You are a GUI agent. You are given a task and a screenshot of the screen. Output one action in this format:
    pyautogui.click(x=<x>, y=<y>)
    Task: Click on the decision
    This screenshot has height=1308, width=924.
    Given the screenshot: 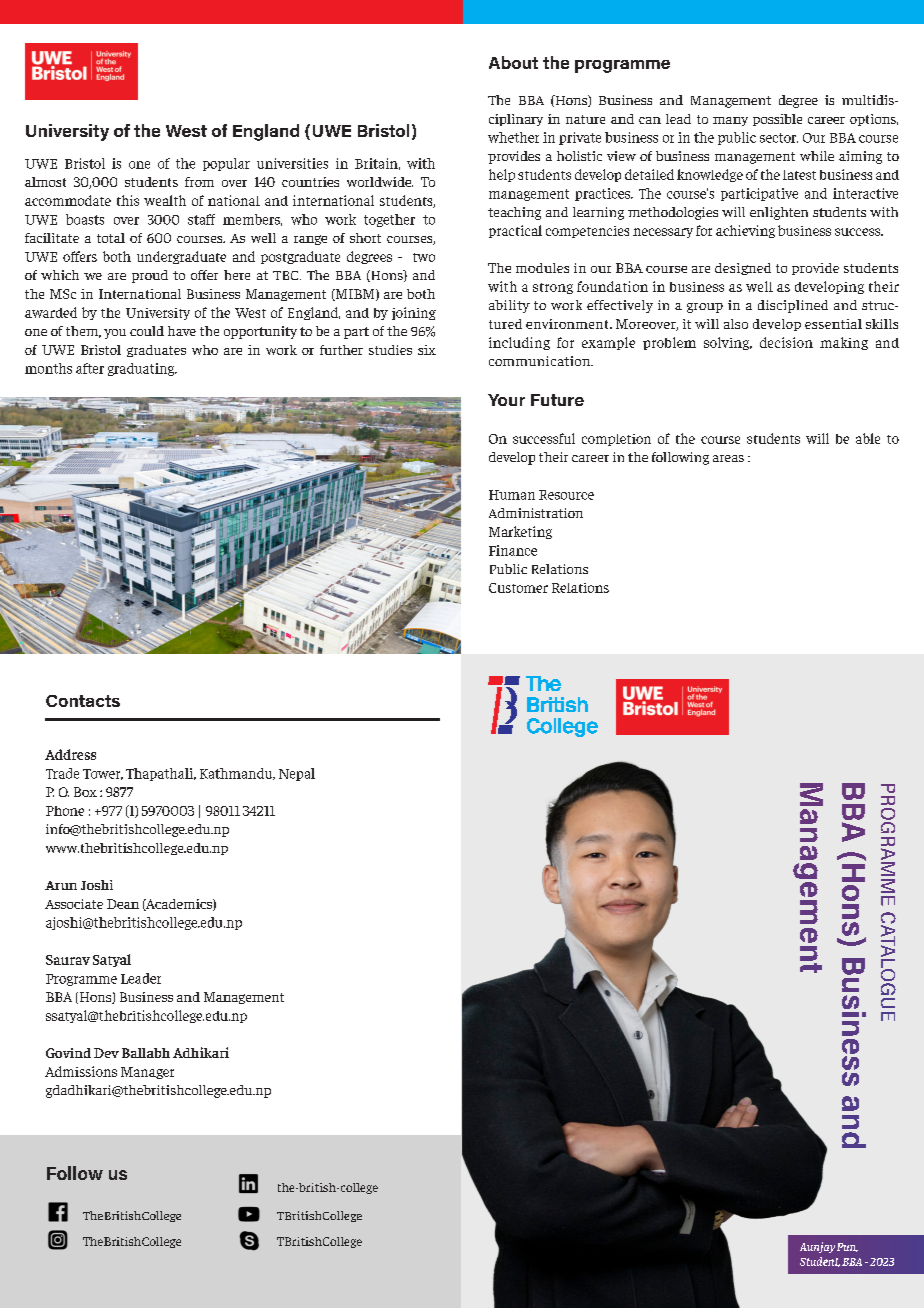 What is the action you would take?
    pyautogui.click(x=786, y=342)
